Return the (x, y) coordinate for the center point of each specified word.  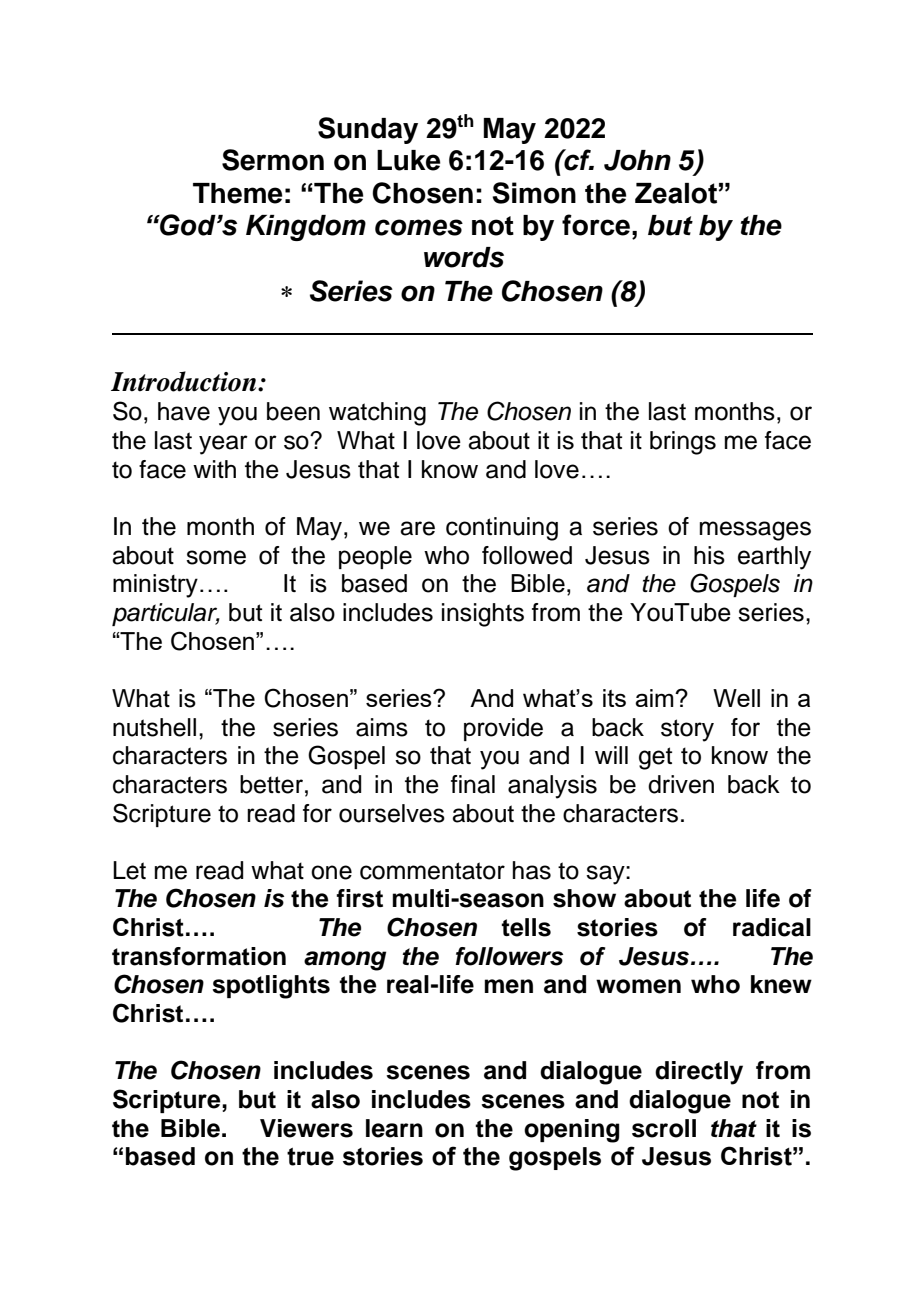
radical (772, 927)
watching (377, 414)
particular (166, 614)
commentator (432, 871)
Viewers (306, 1128)
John (637, 160)
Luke (408, 160)
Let (129, 870)
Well (736, 698)
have (184, 411)
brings (683, 443)
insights (483, 615)
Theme (237, 193)
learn (394, 1128)
